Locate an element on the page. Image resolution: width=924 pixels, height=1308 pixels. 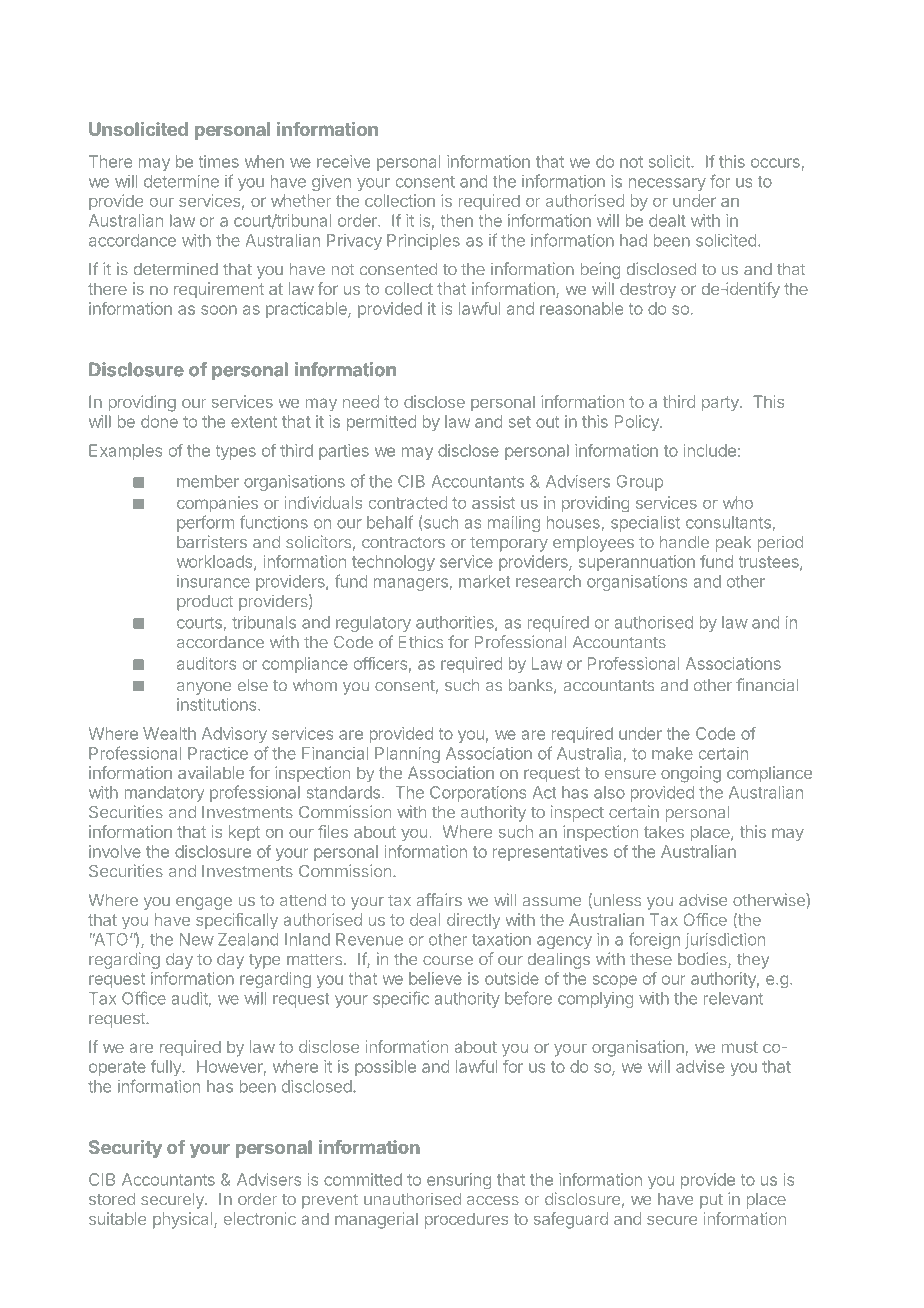
then is located at coordinates (457, 220).
